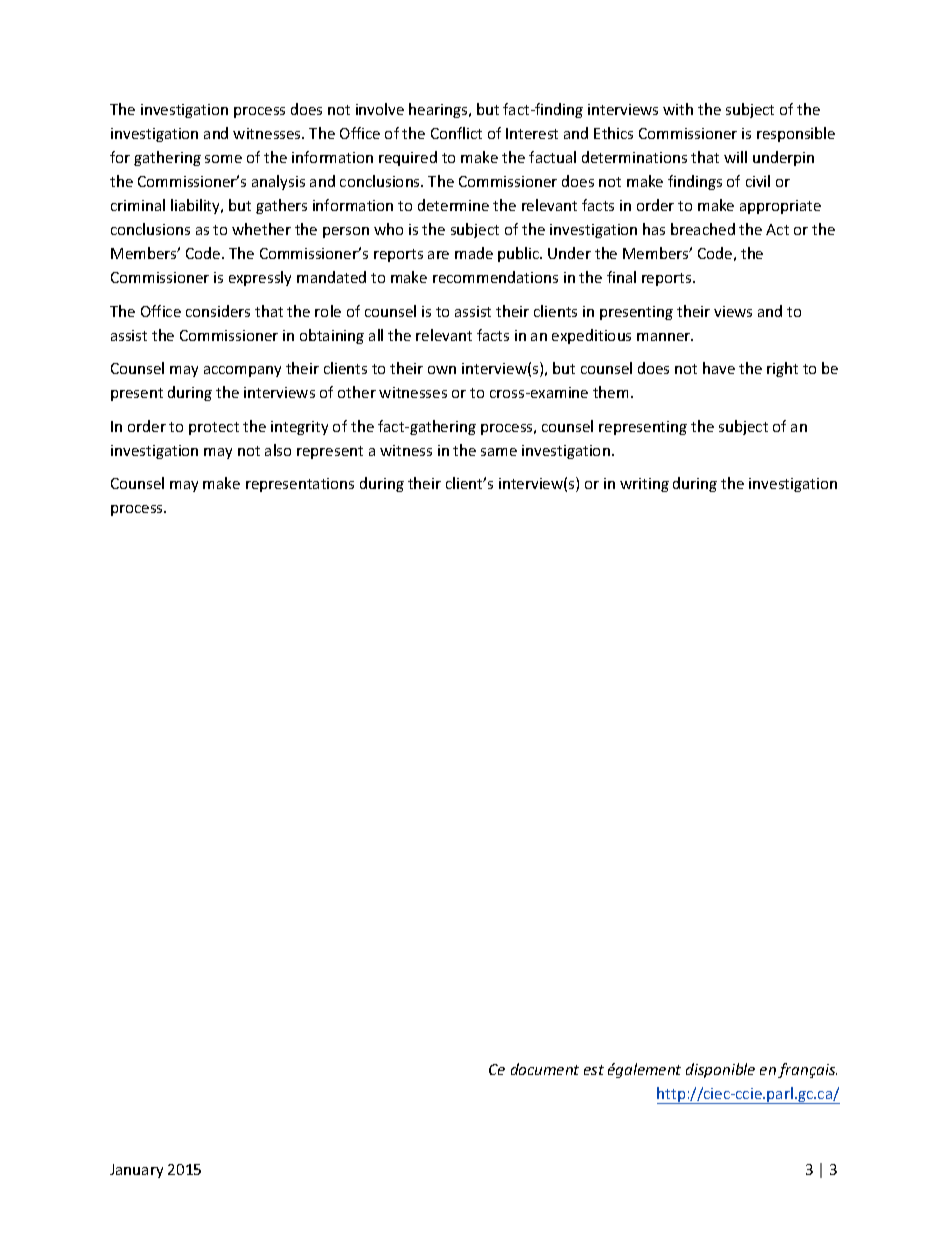 This image has width=952, height=1233. What do you see at coordinates (223, 159) in the image?
I see `some` at bounding box center [223, 159].
